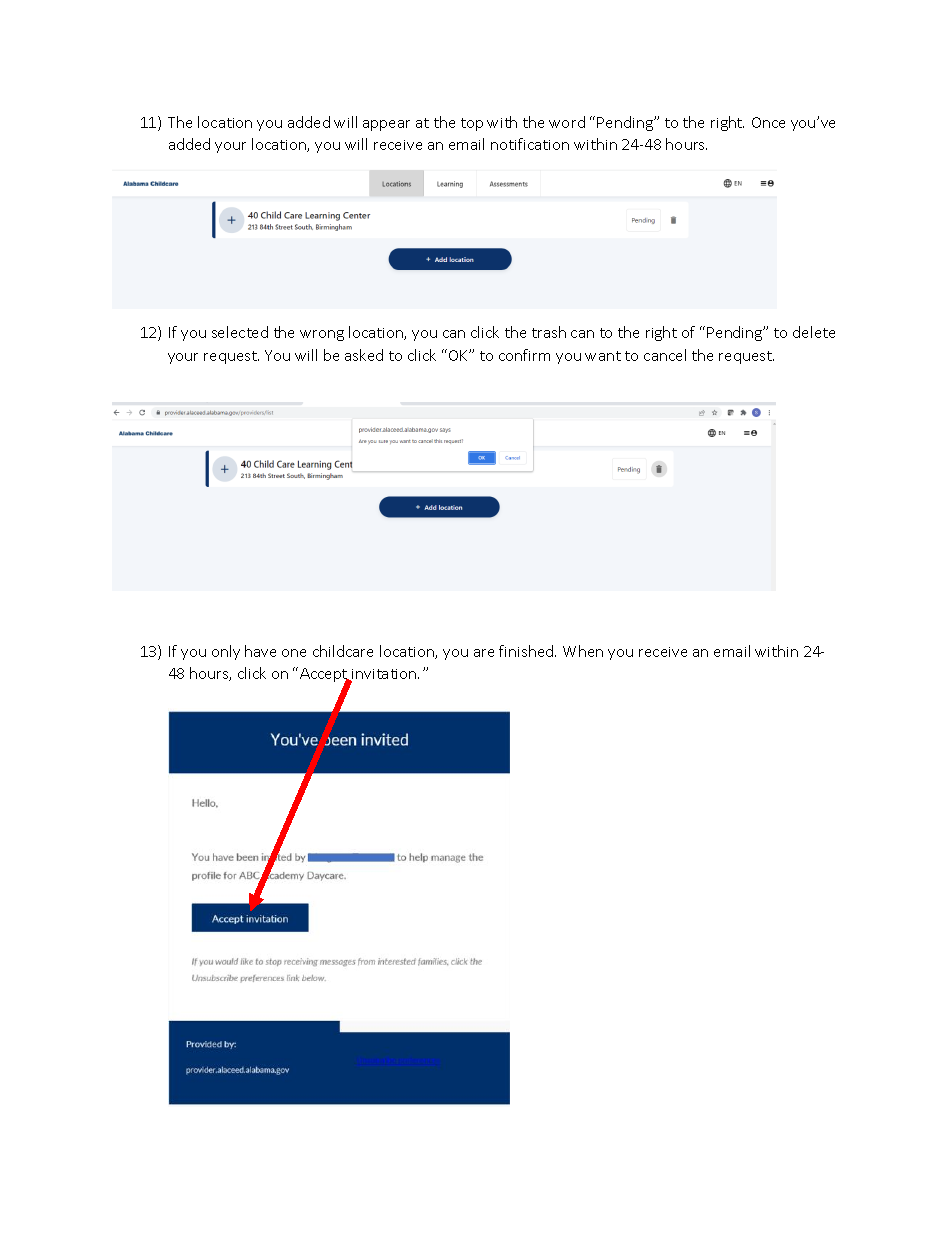 The width and height of the page is (952, 1233). Describe the element at coordinates (527, 651) in the page. I see `finished` at that location.
